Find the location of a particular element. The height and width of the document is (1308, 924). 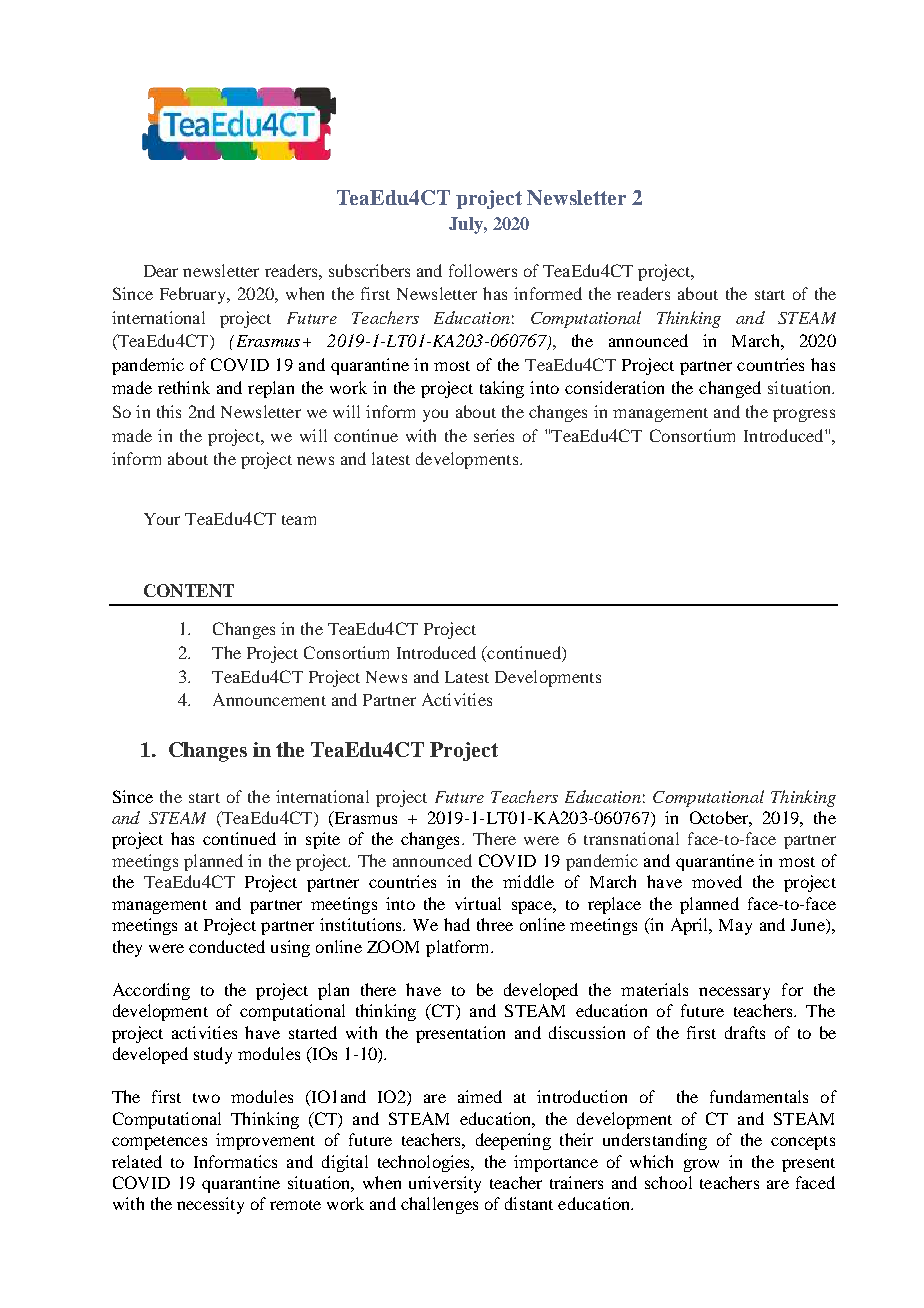

followers is located at coordinates (483, 270).
